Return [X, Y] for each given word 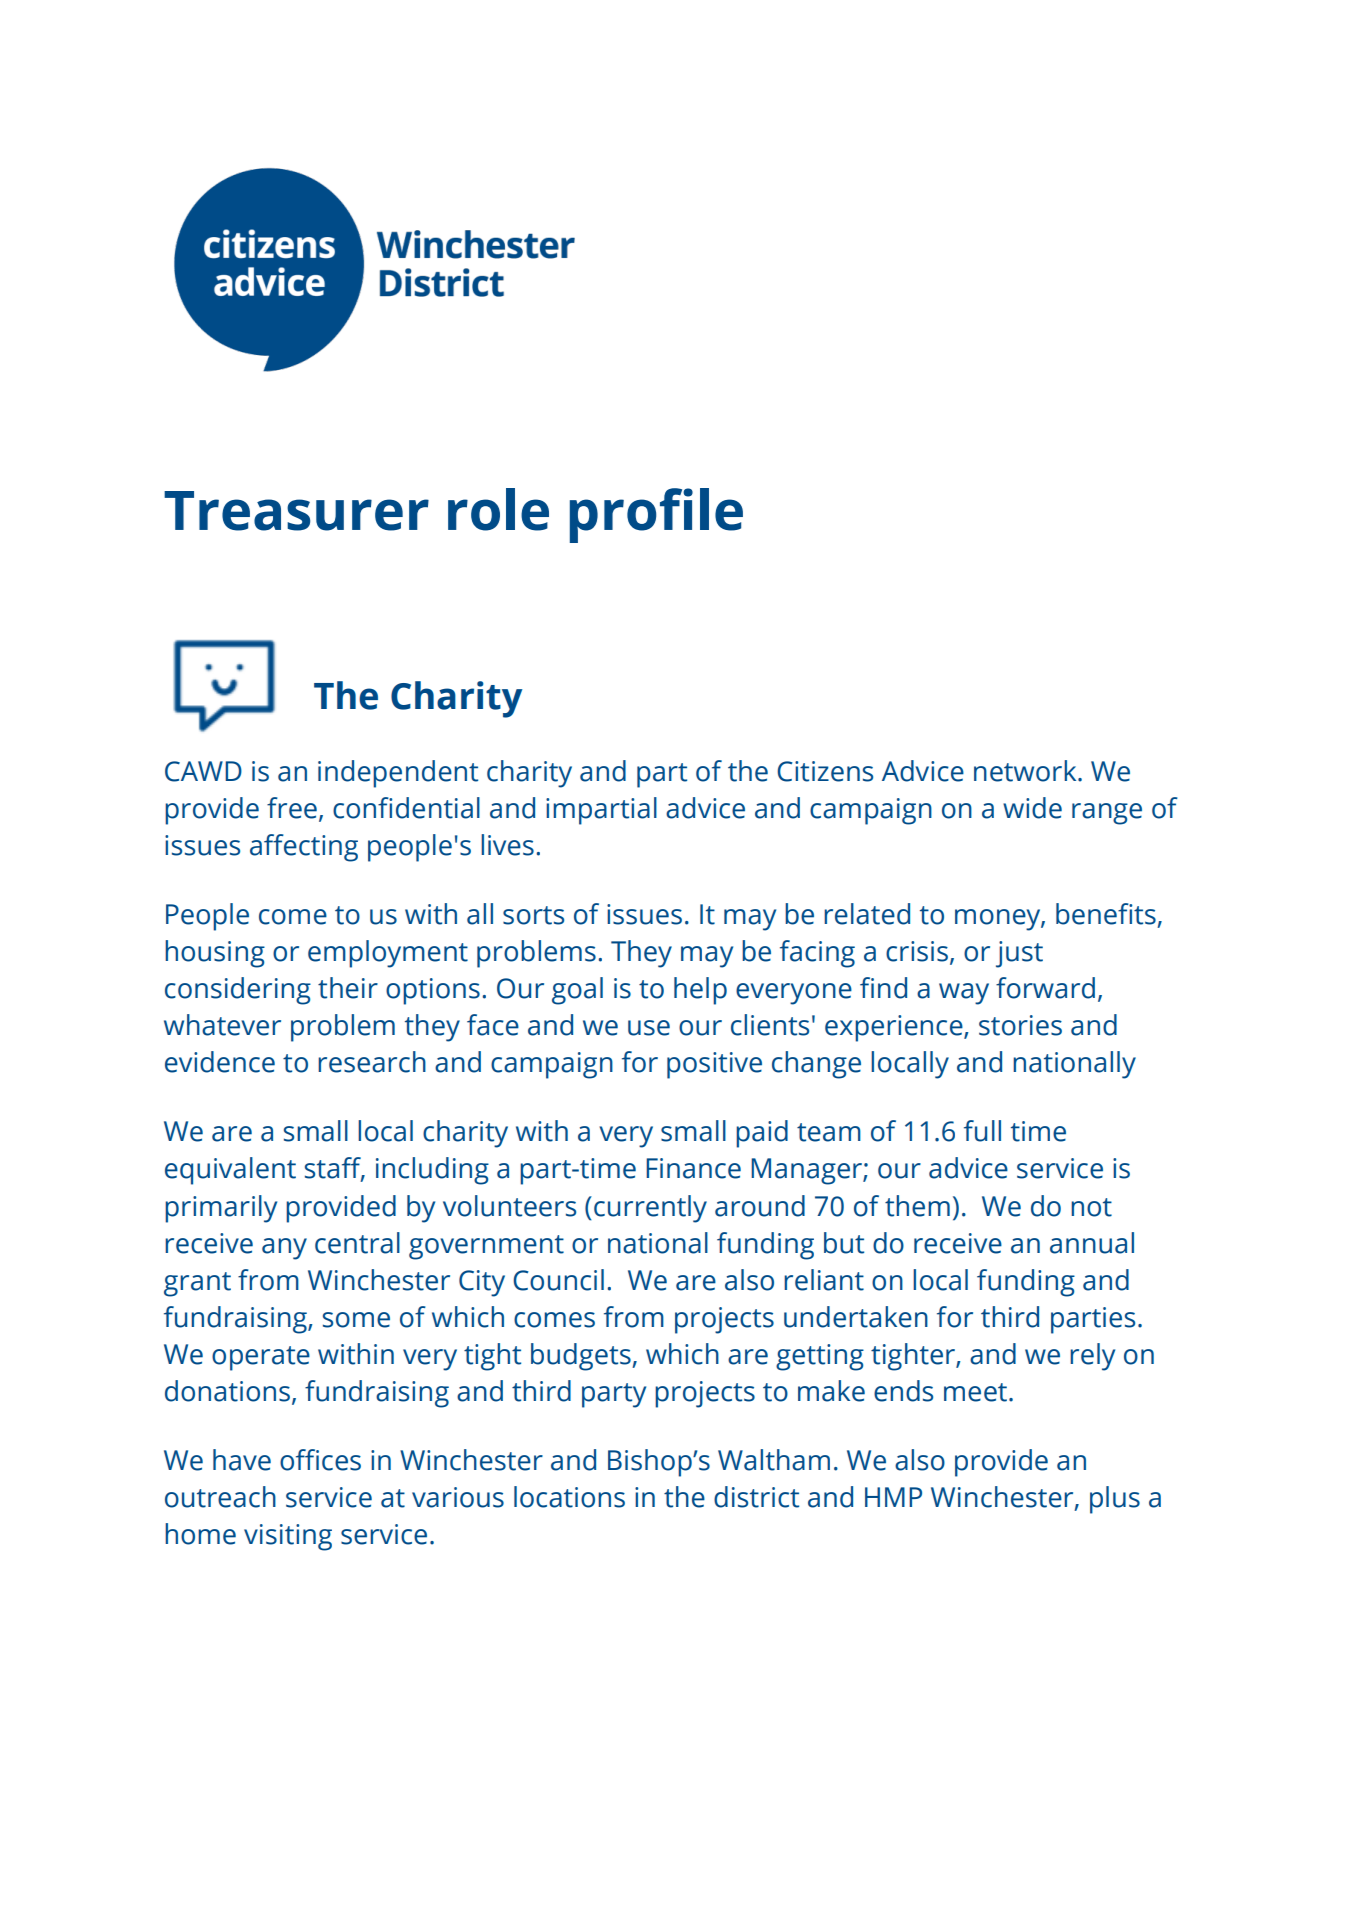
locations [569, 1497]
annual [1092, 1243]
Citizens [825, 771]
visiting [288, 1537]
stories [1020, 1025]
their [348, 988]
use [649, 1028]
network [1026, 771]
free [292, 808]
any [284, 1249]
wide [1032, 808]
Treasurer [296, 511]
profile [656, 515]
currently [650, 1209]
